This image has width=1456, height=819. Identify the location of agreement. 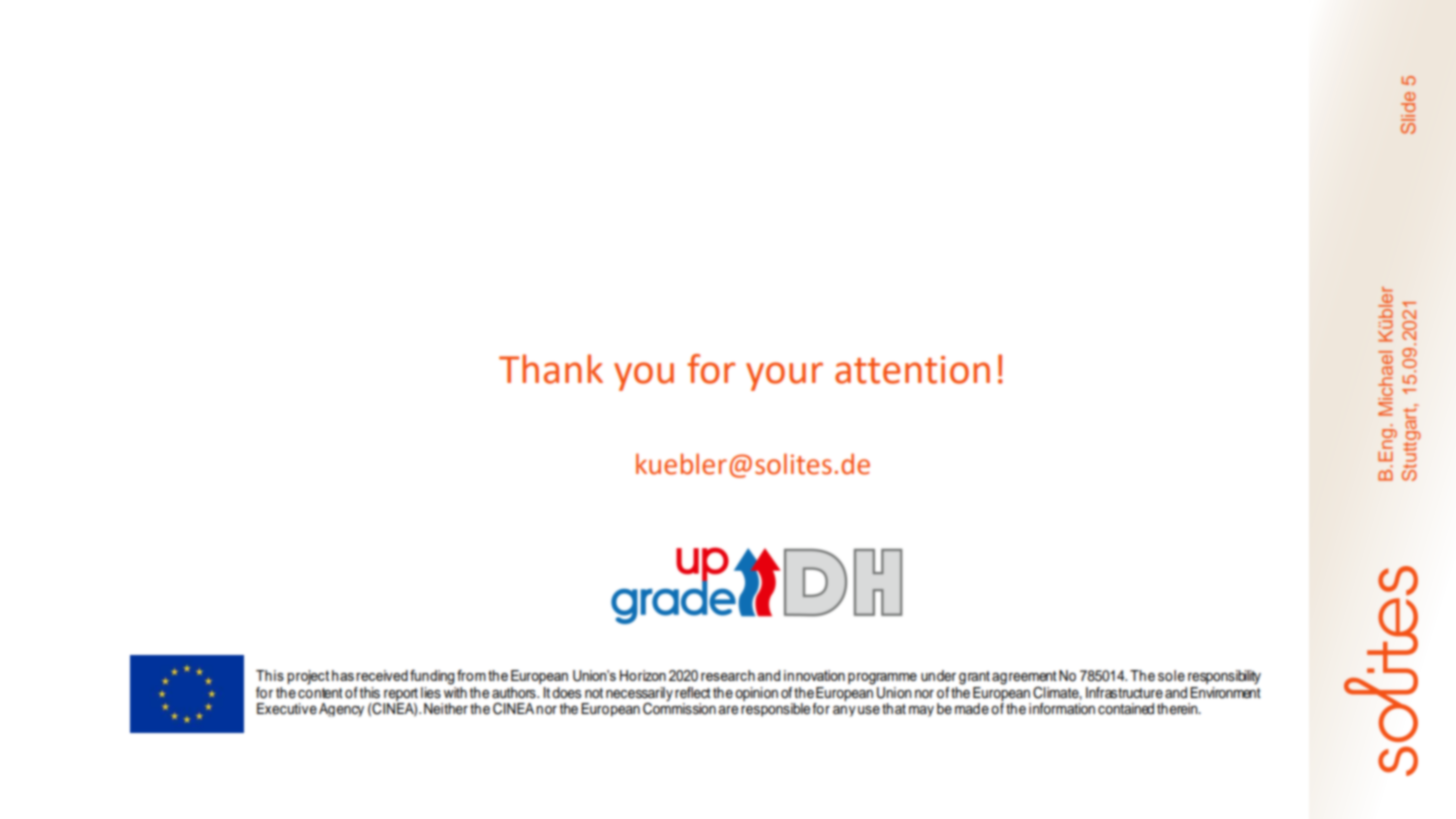
(1024, 678).
